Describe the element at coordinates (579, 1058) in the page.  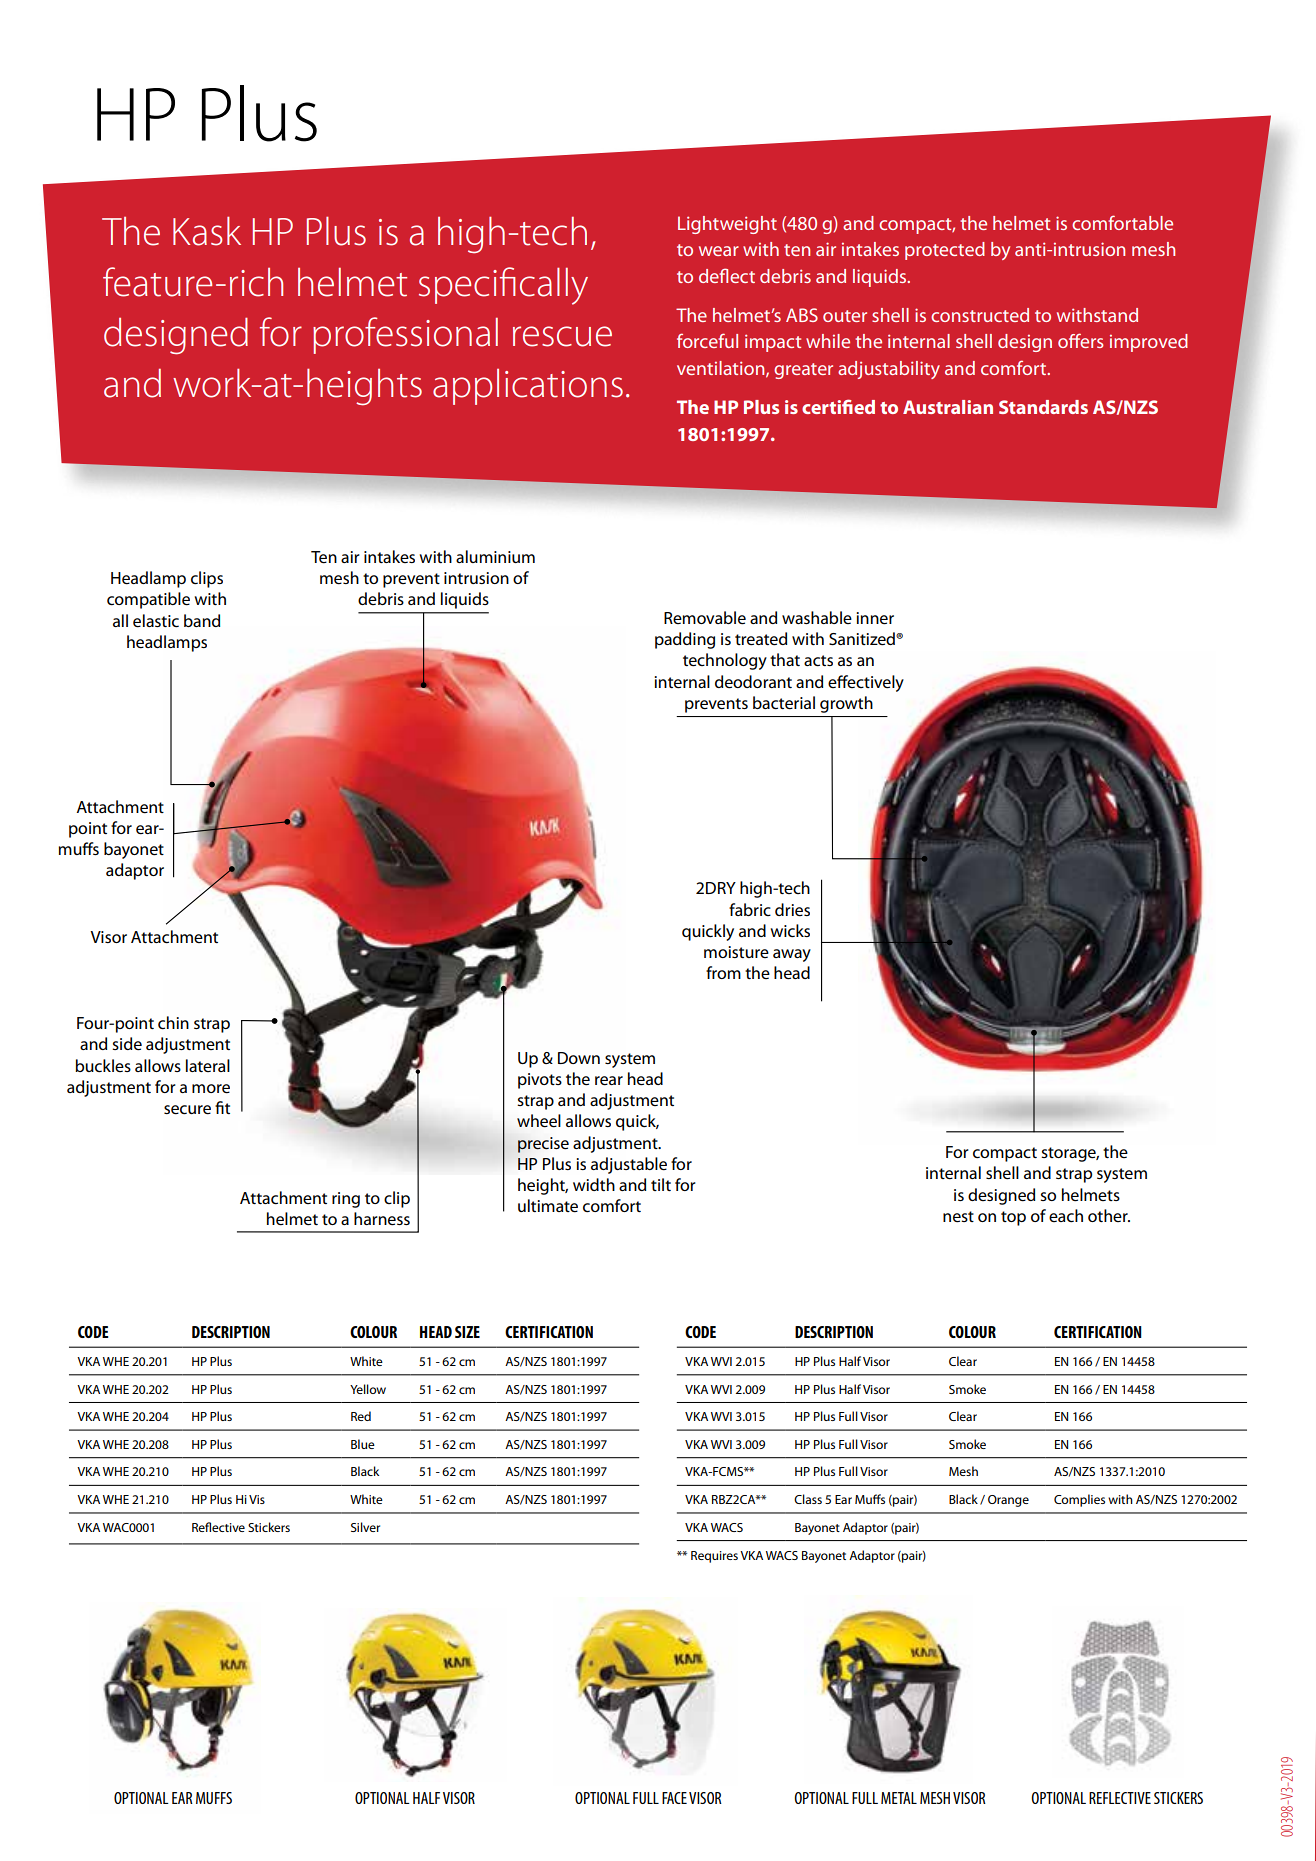
I see `Down` at that location.
